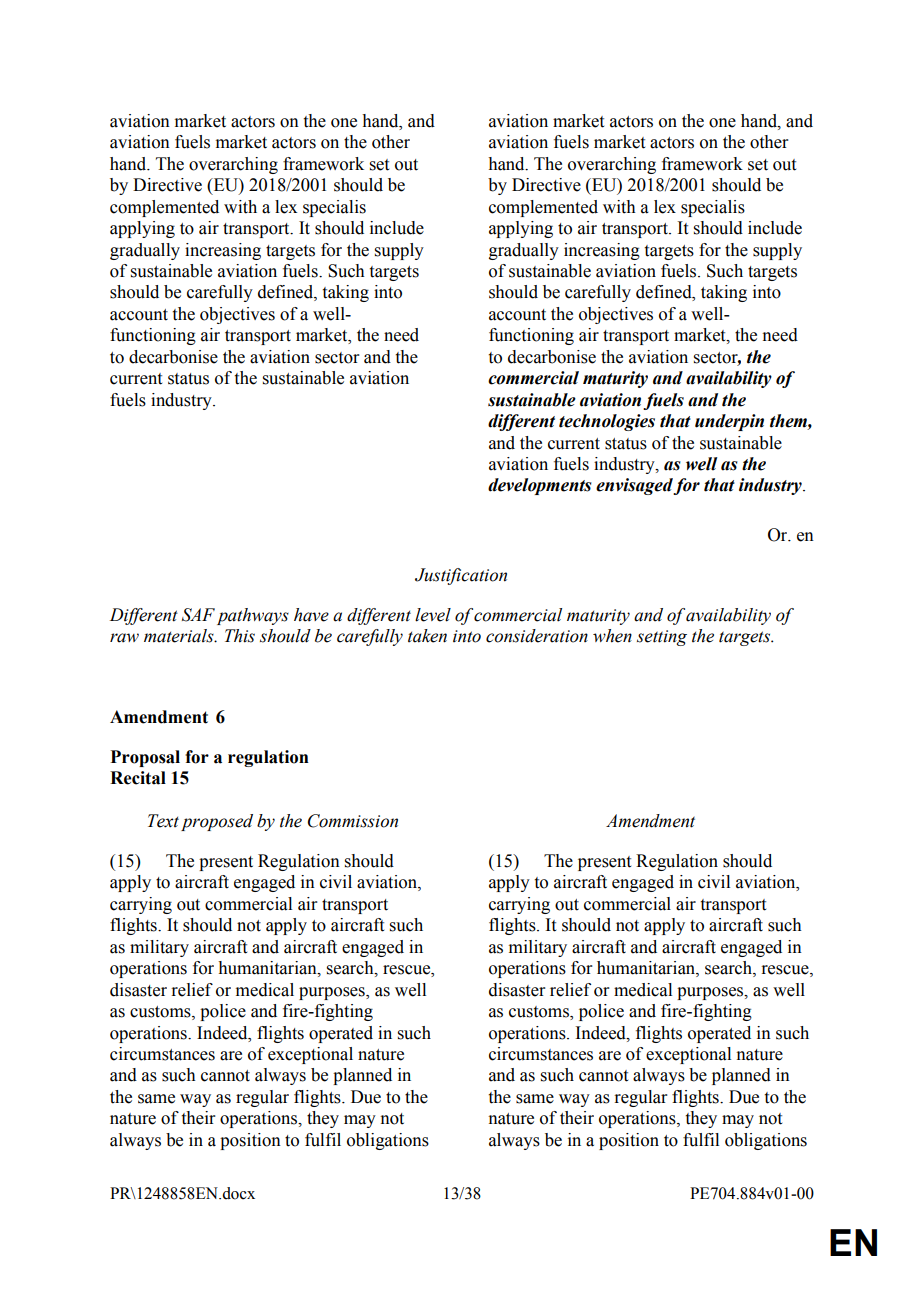  What do you see at coordinates (217, 822) in the screenshot?
I see `proposed` at bounding box center [217, 822].
